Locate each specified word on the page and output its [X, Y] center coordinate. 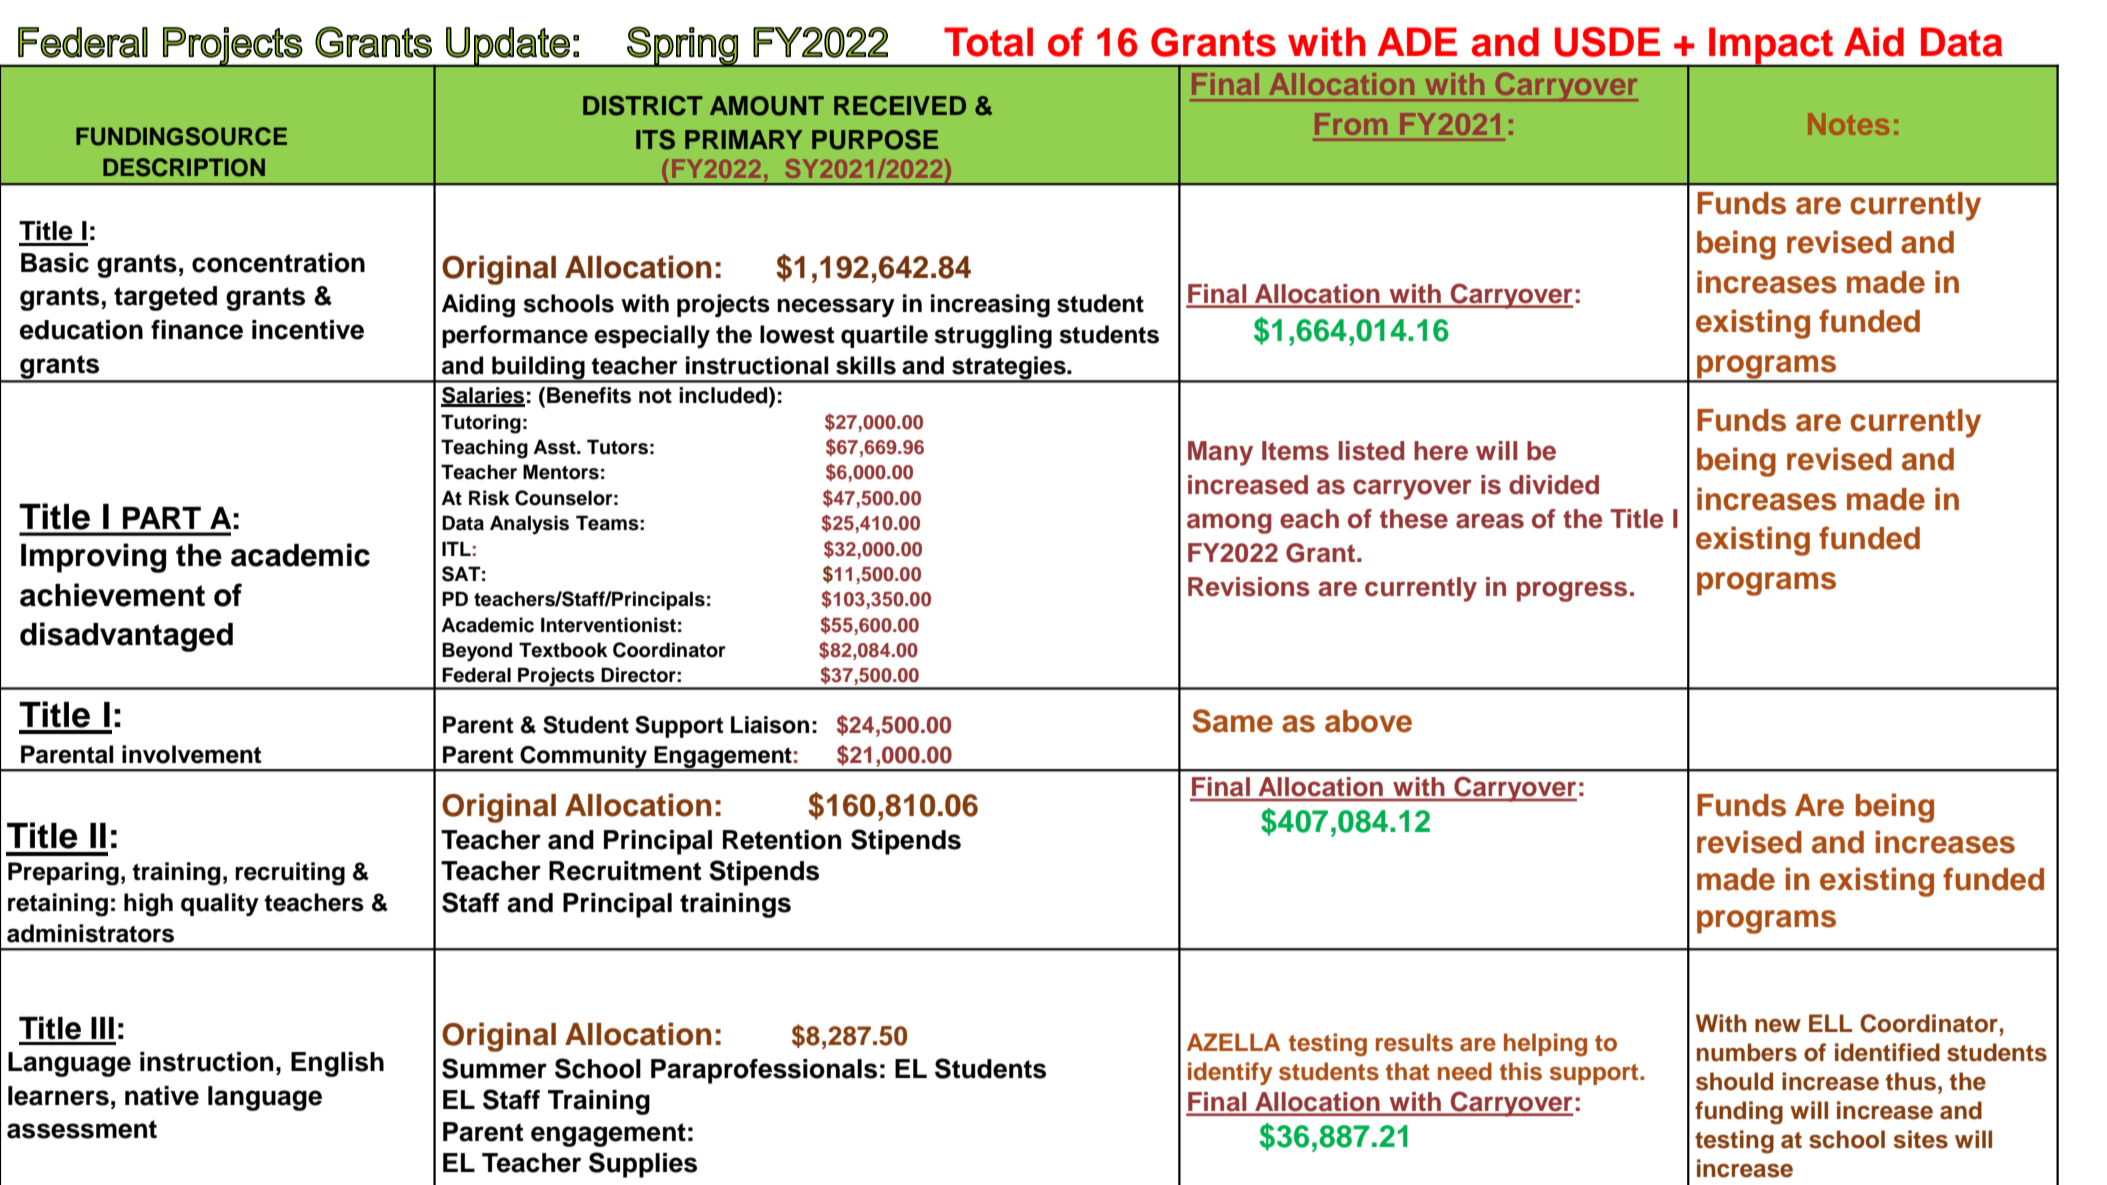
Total [988, 42]
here [1441, 451]
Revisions [1249, 587]
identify [1230, 1073]
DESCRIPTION [184, 167]
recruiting [290, 874]
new [1778, 1026]
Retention [782, 840]
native [162, 1096]
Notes [1848, 124]
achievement [112, 595]
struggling [993, 337]
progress [1572, 591]
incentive [308, 330]
